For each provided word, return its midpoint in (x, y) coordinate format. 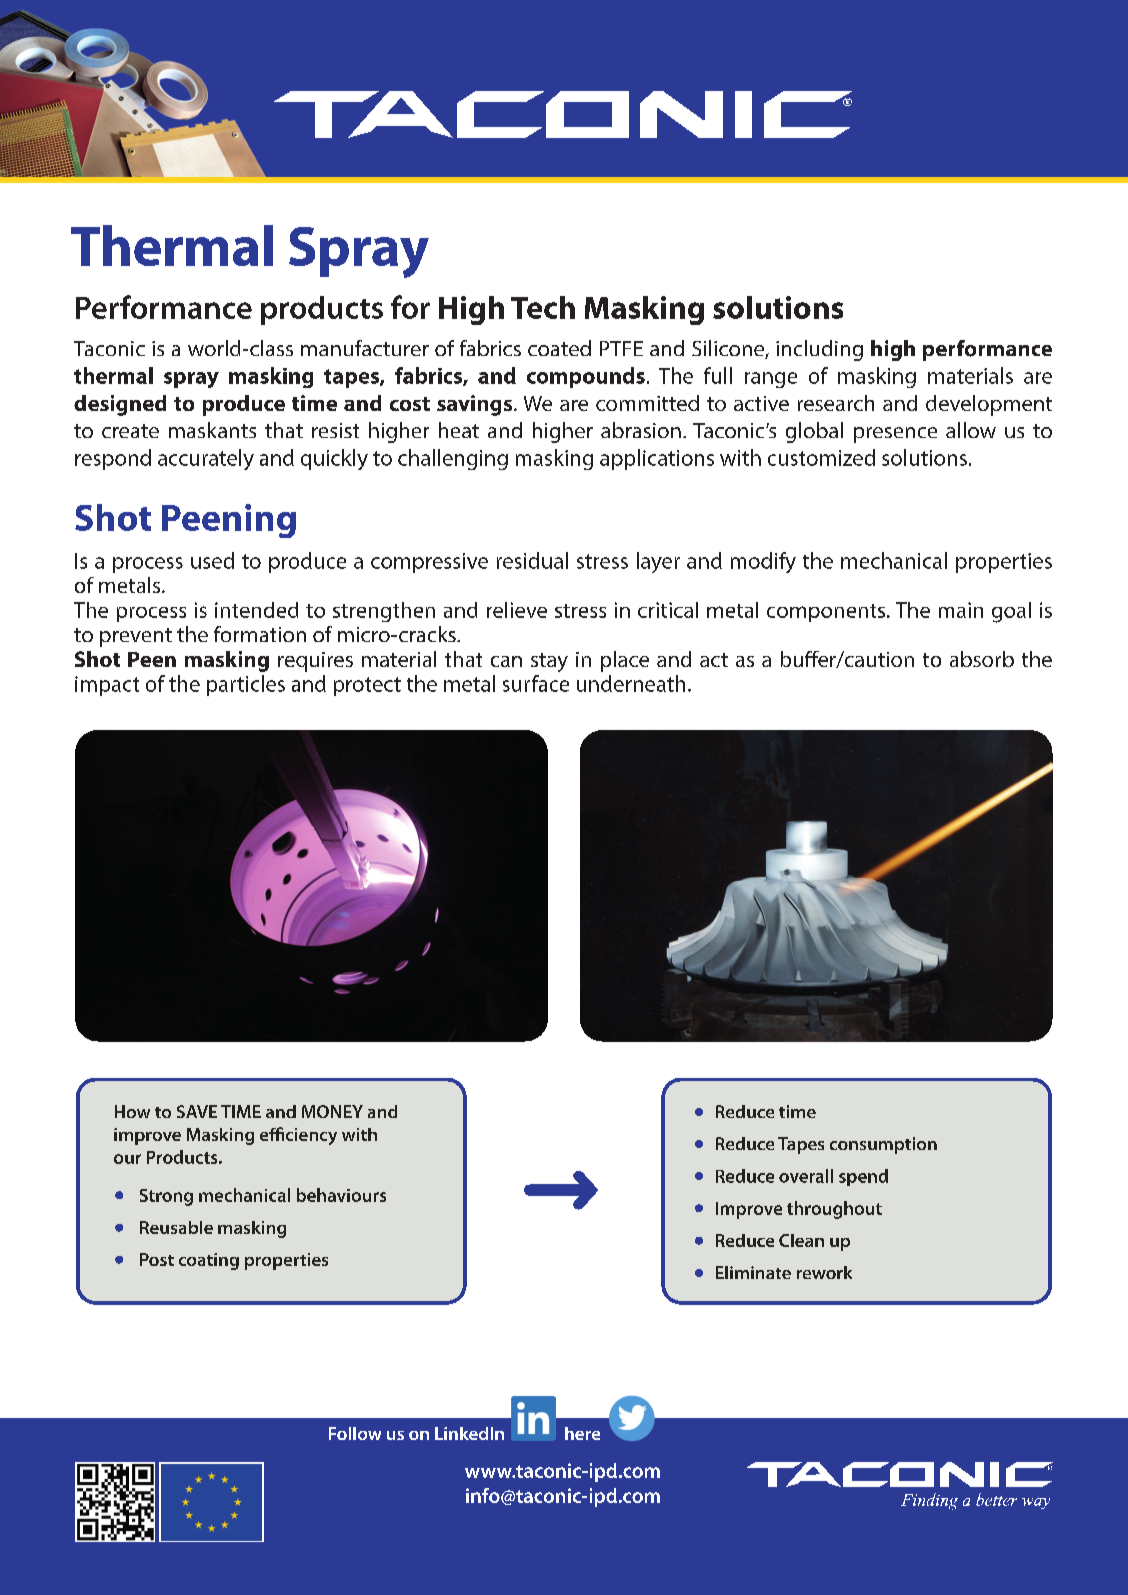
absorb (982, 659)
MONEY (332, 1111)
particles (246, 685)
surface (536, 683)
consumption (883, 1145)
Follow (355, 1433)
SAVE (197, 1111)
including (819, 350)
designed (120, 405)
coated (559, 348)
